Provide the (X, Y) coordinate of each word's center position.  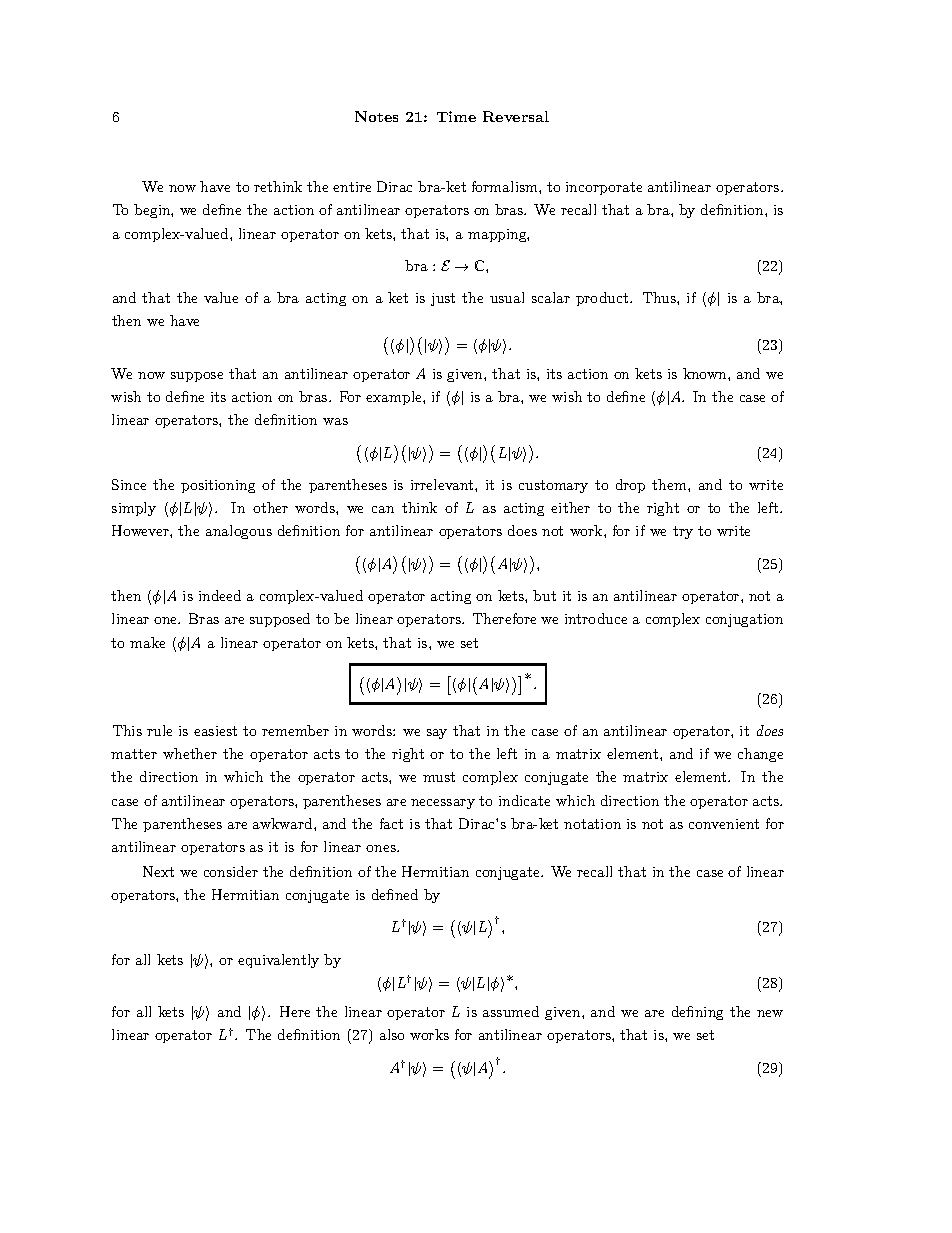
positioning (218, 486)
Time (456, 116)
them (670, 484)
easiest (215, 731)
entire (352, 187)
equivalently (278, 961)
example (395, 398)
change (760, 755)
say (437, 734)
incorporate (604, 188)
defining (697, 1013)
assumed (511, 1011)
